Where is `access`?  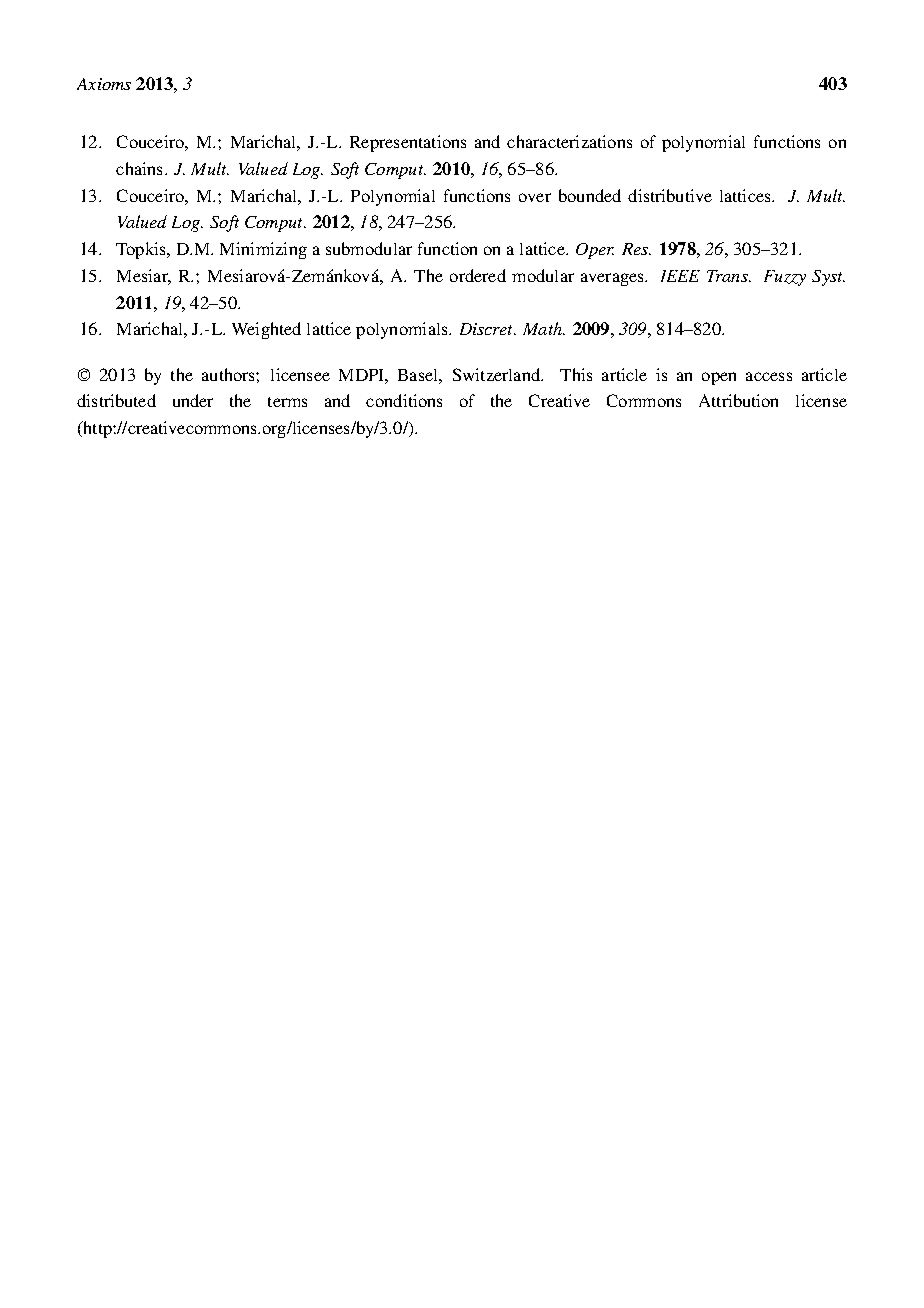
access is located at coordinates (769, 376).
